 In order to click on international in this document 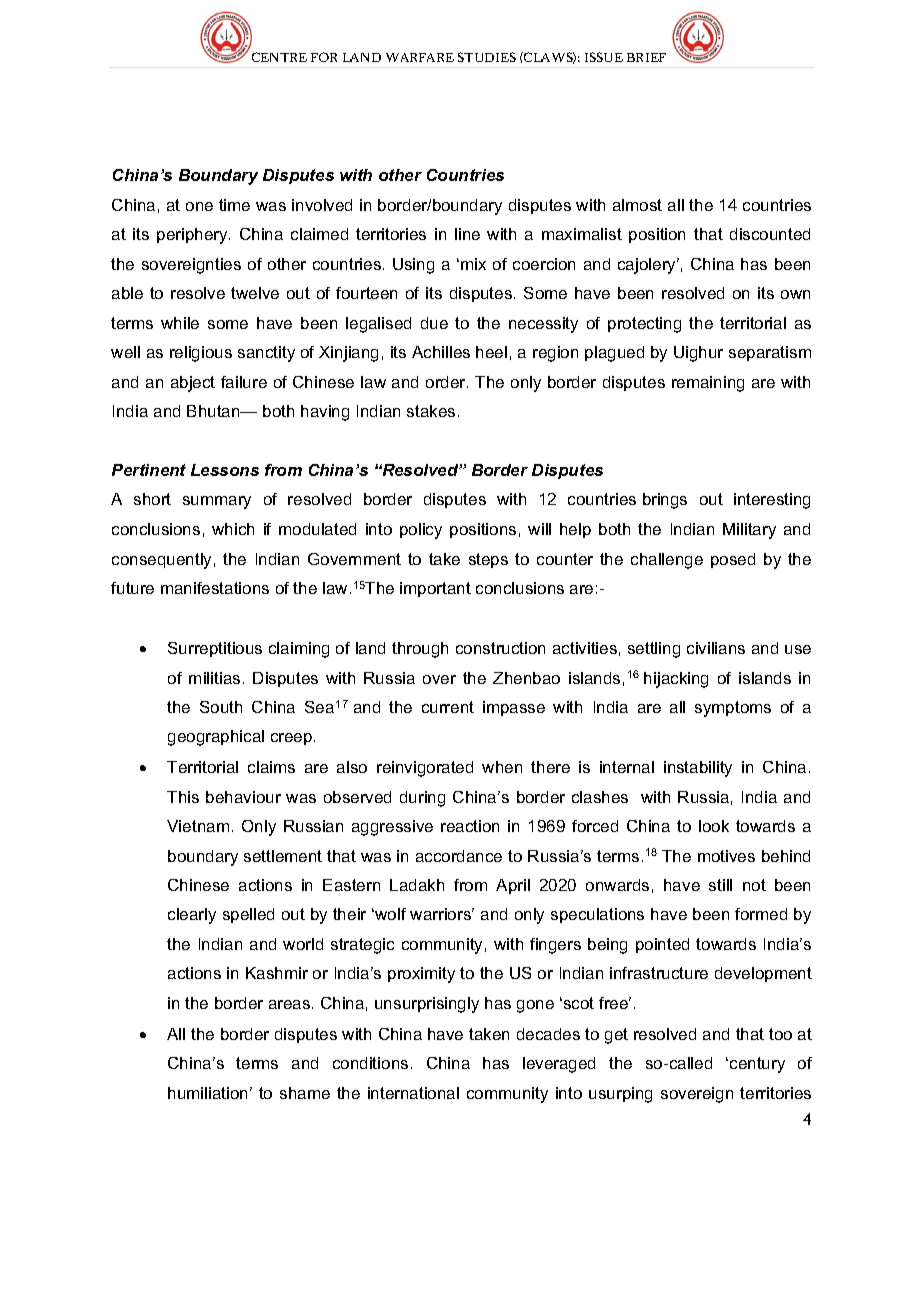, I will do `click(413, 1093)`.
